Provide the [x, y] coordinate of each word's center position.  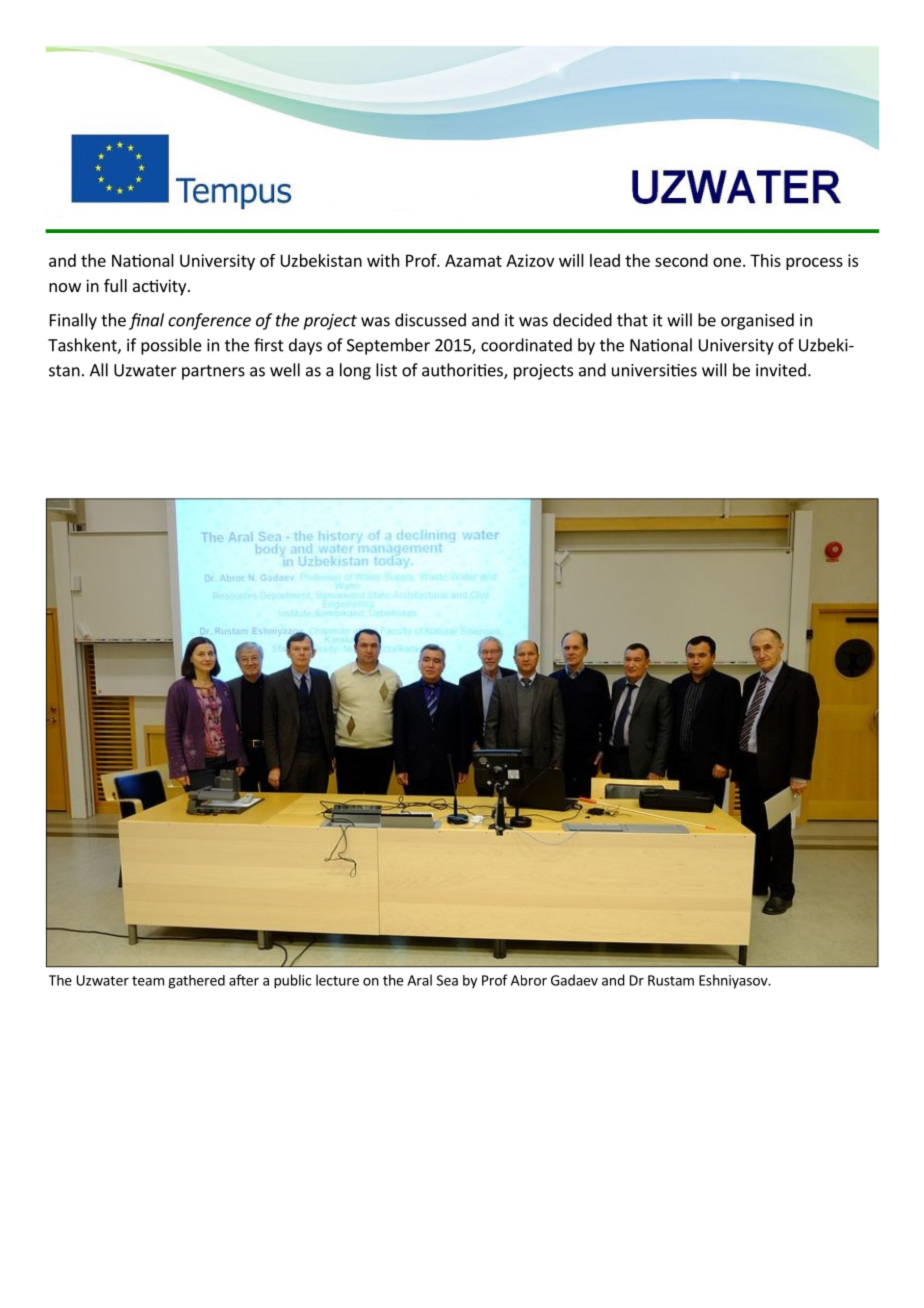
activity [161, 287]
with [383, 260]
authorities [463, 371]
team [148, 981]
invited [781, 370]
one [727, 262]
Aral [419, 980]
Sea [447, 980]
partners [213, 372]
